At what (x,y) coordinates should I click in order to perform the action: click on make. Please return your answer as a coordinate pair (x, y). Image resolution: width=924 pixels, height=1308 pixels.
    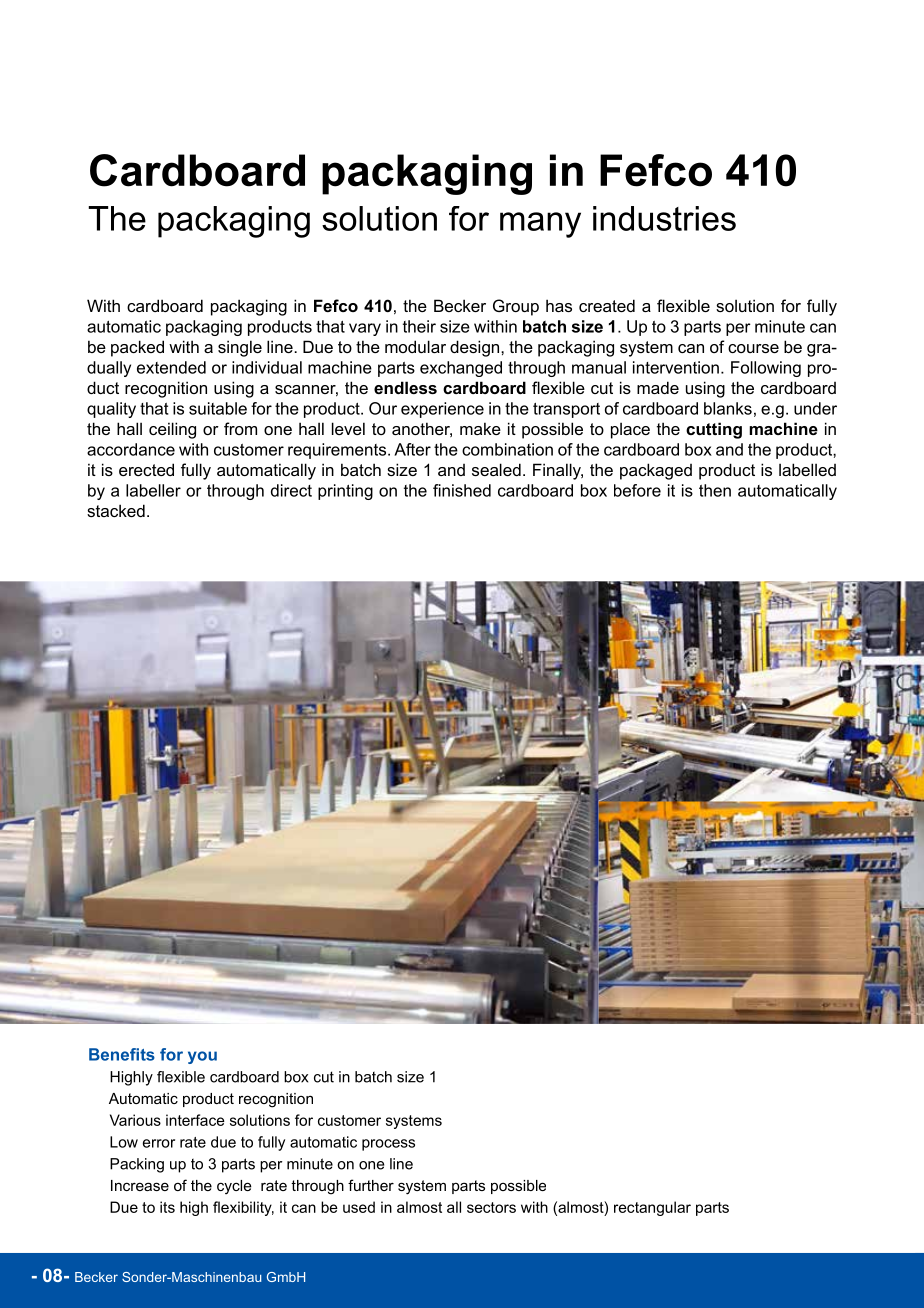
    Looking at the image, I should click on (480, 428).
